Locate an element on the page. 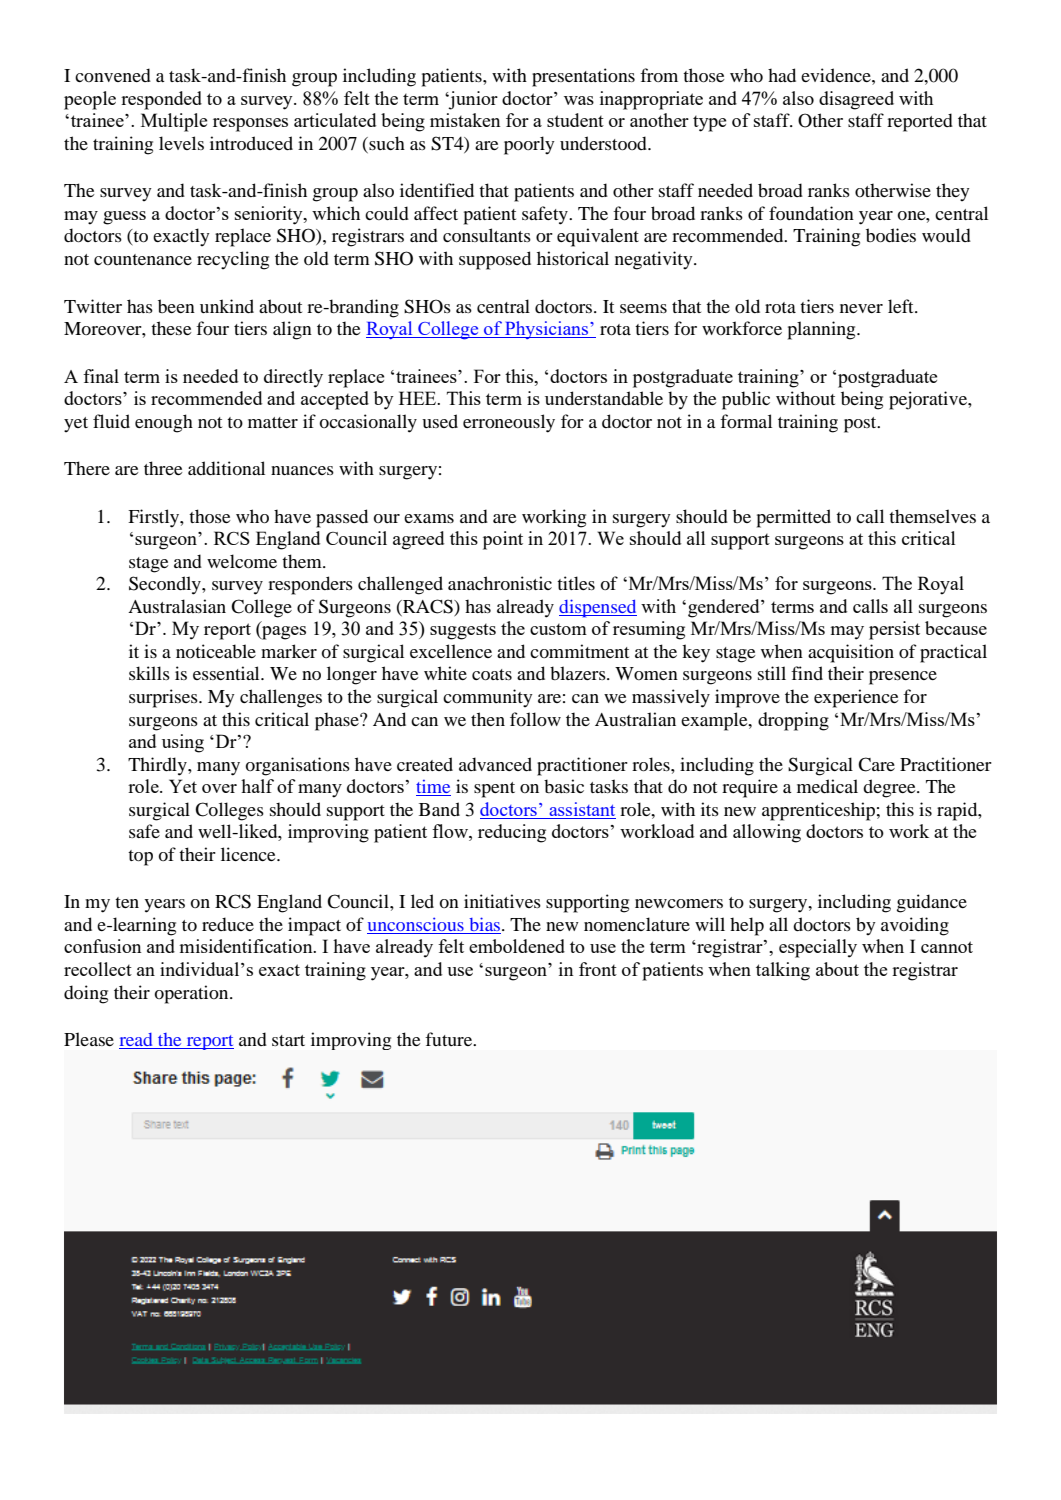 This document has height=1500, width=1061. responded is located at coordinates (161, 100).
